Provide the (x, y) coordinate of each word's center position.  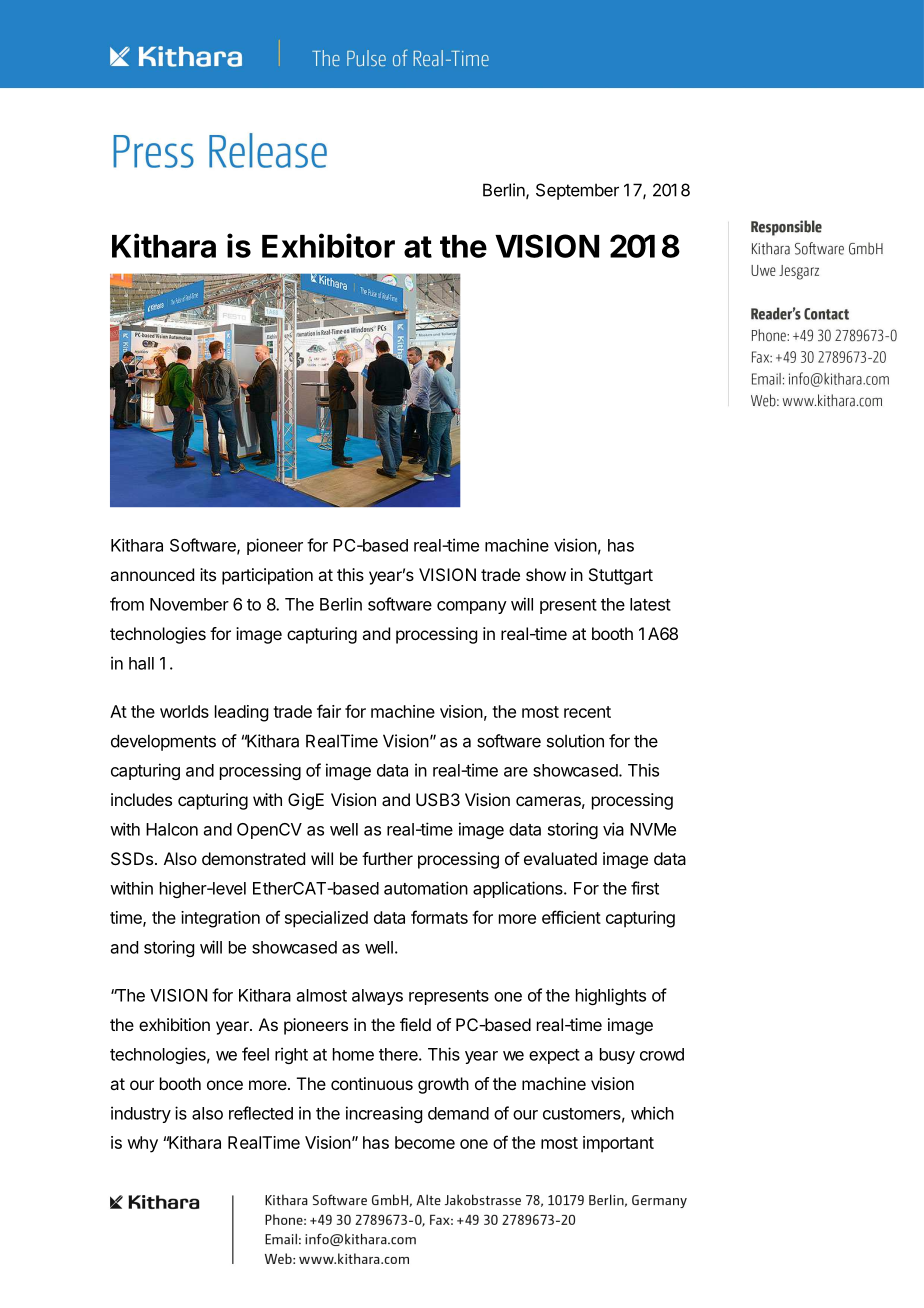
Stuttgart (621, 576)
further (387, 858)
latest (650, 604)
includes (141, 799)
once (225, 1085)
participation (267, 576)
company (472, 607)
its (208, 574)
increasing (384, 1114)
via (613, 829)
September (577, 191)
